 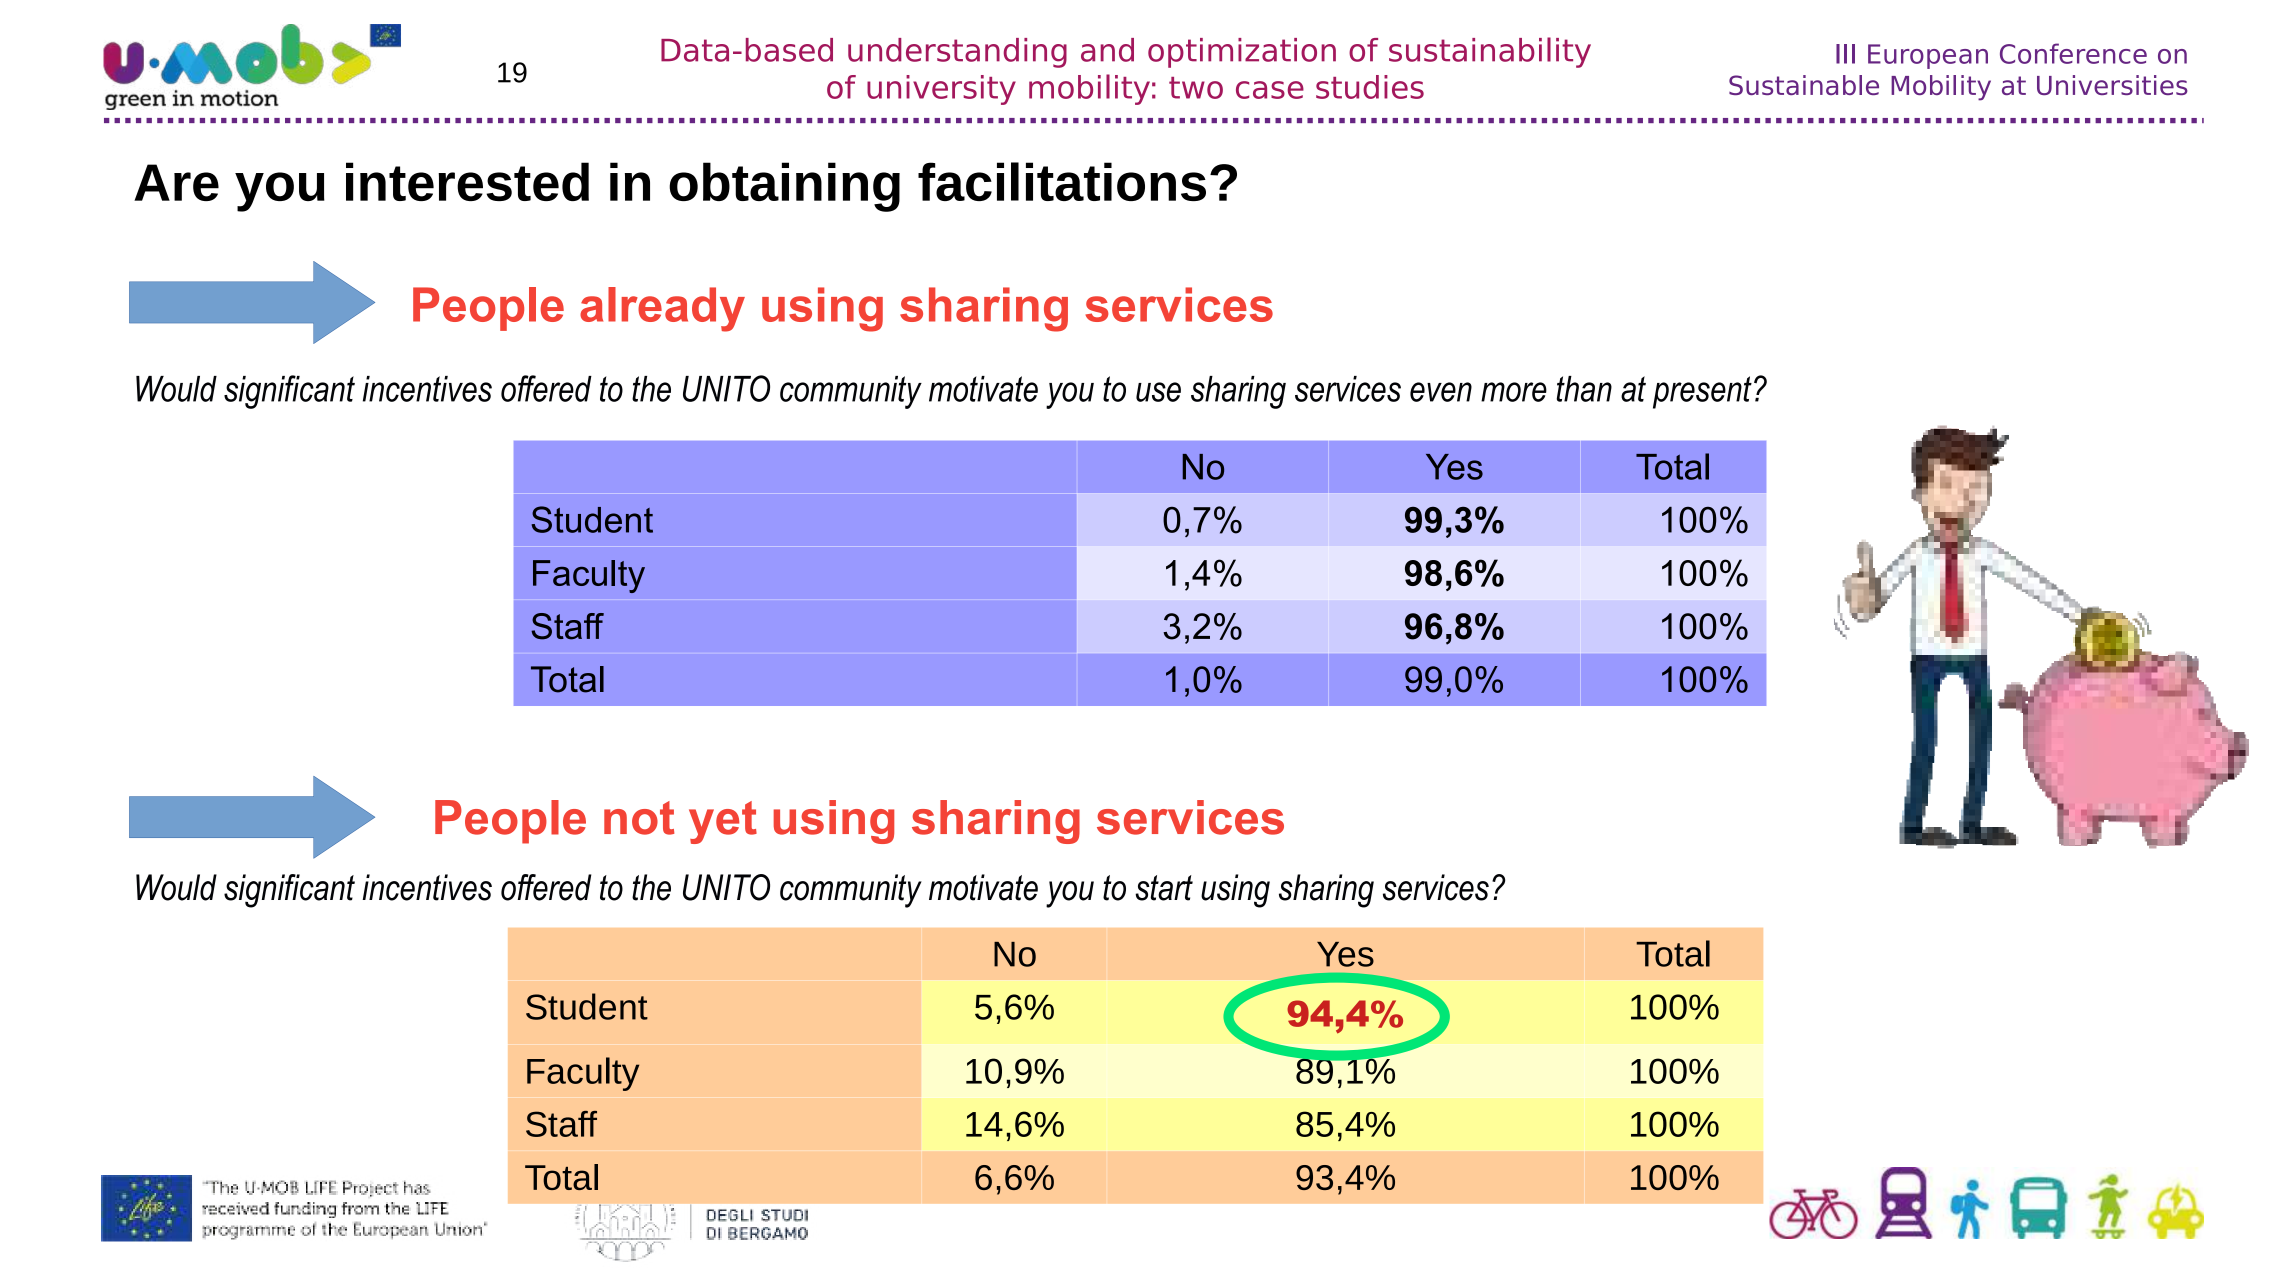 What do you see at coordinates (1196, 88) in the page?
I see `two` at bounding box center [1196, 88].
